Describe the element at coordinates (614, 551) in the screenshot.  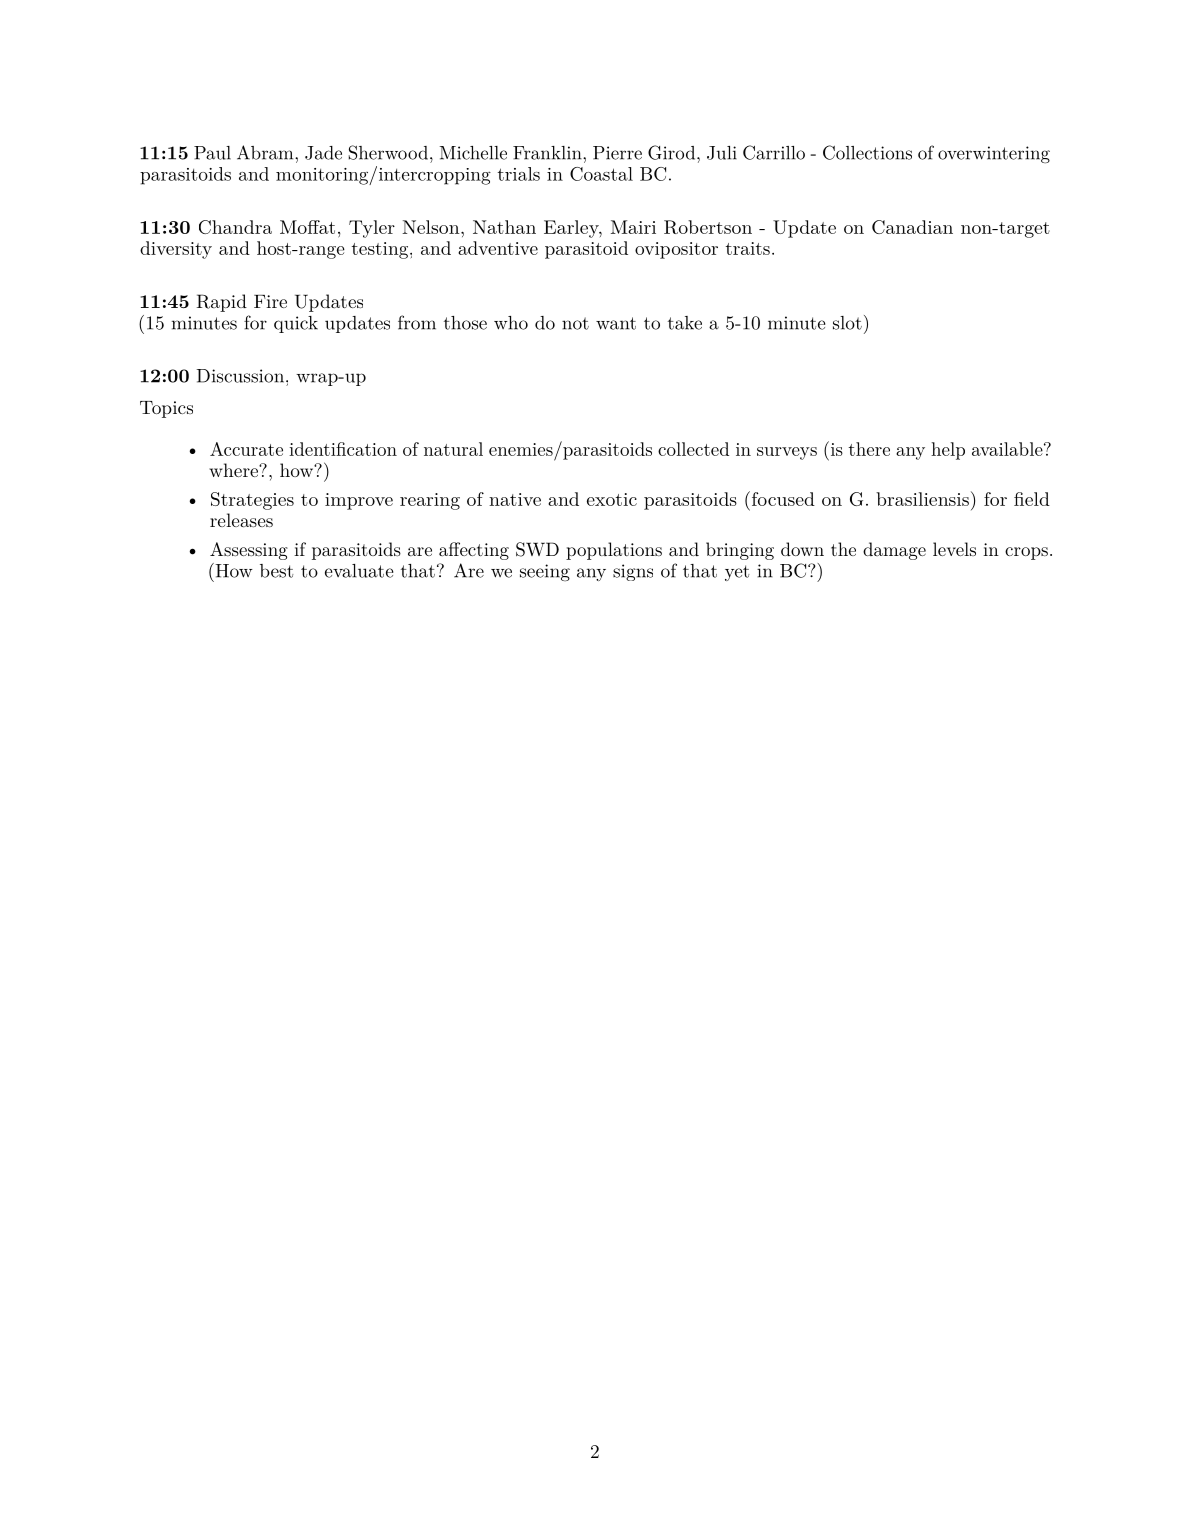
I see `populations` at that location.
